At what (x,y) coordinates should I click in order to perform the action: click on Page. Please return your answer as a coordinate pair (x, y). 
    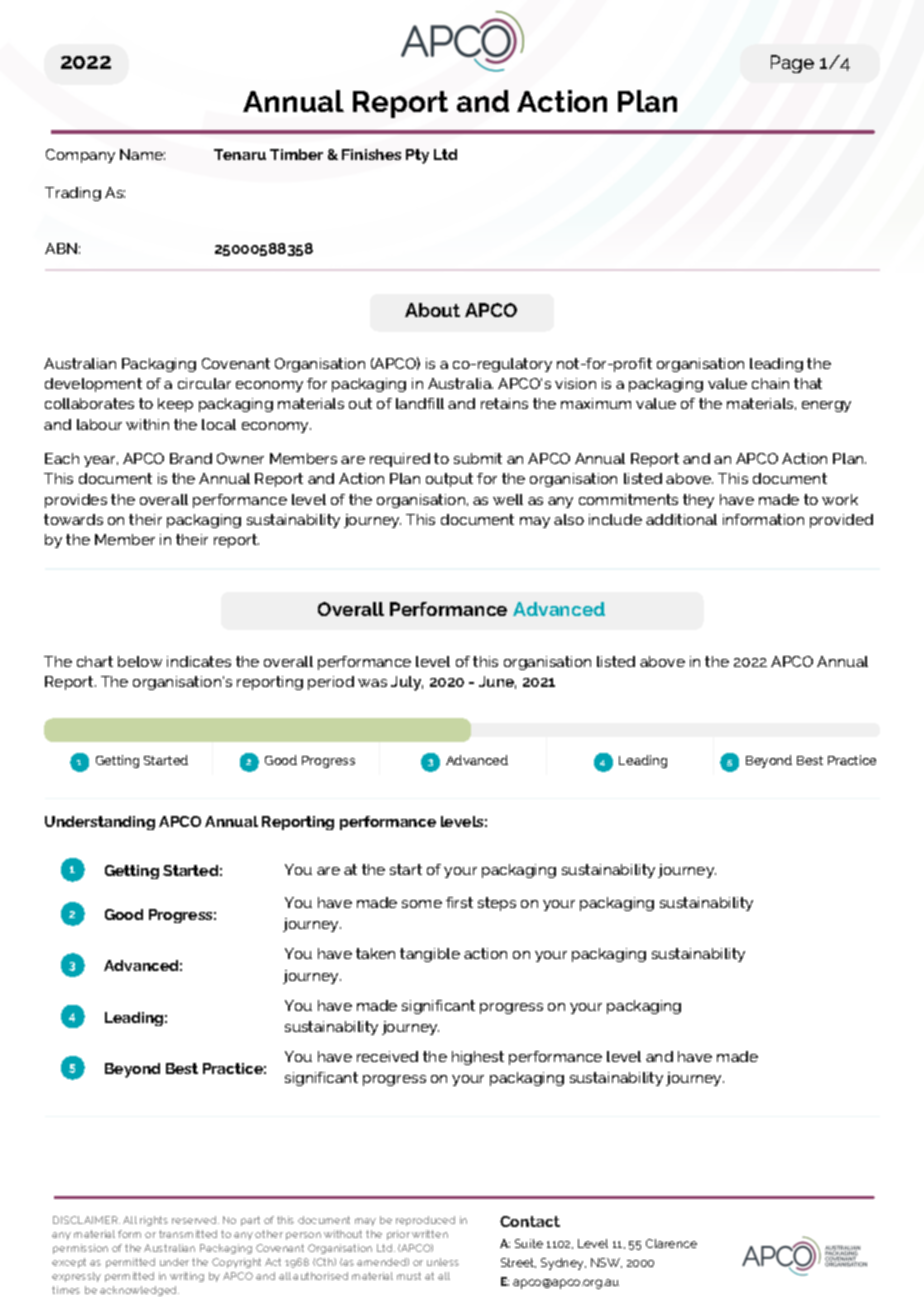
    Looking at the image, I should click on (792, 64).
